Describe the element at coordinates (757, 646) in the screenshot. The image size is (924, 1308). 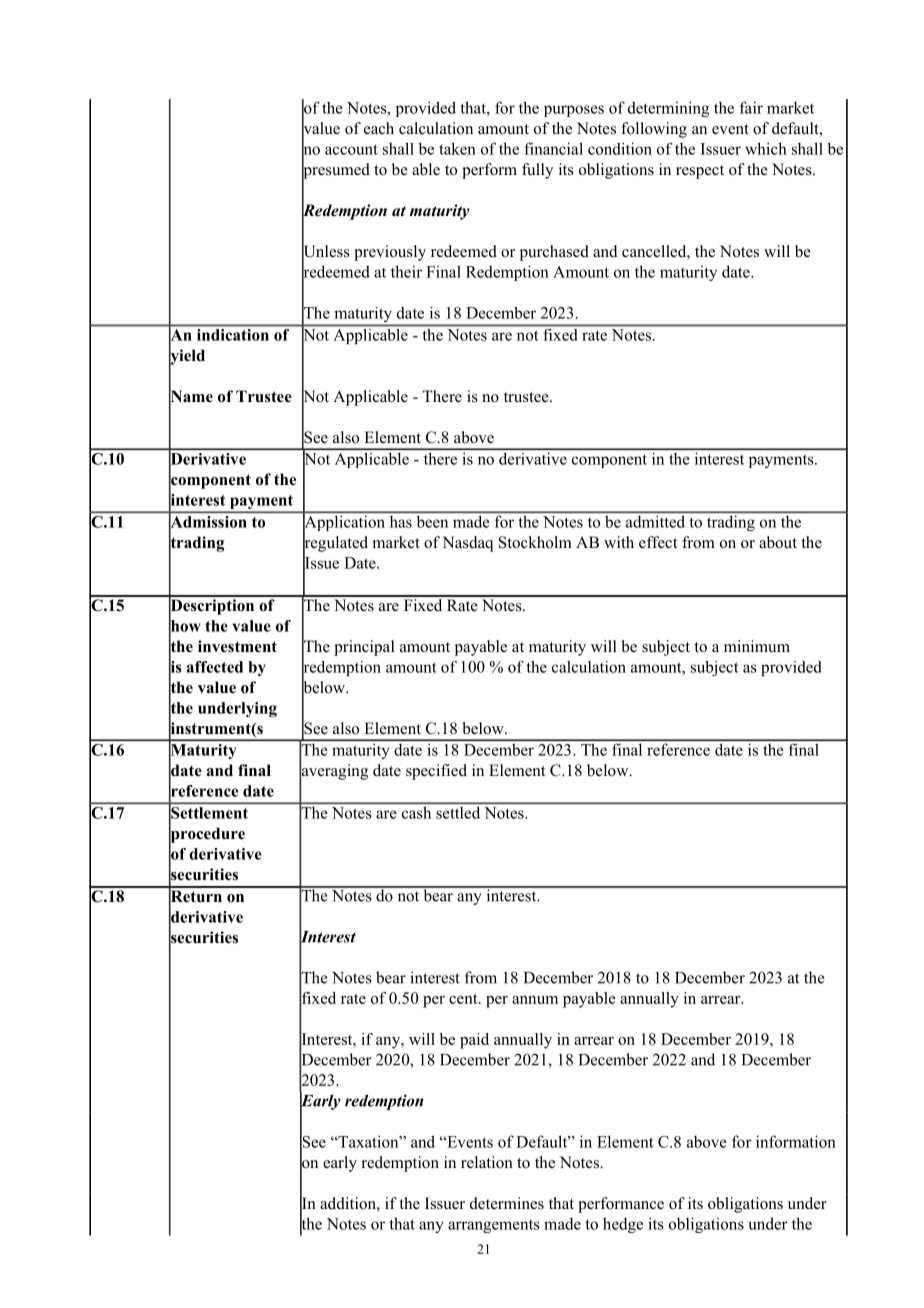
I see `minimum` at that location.
